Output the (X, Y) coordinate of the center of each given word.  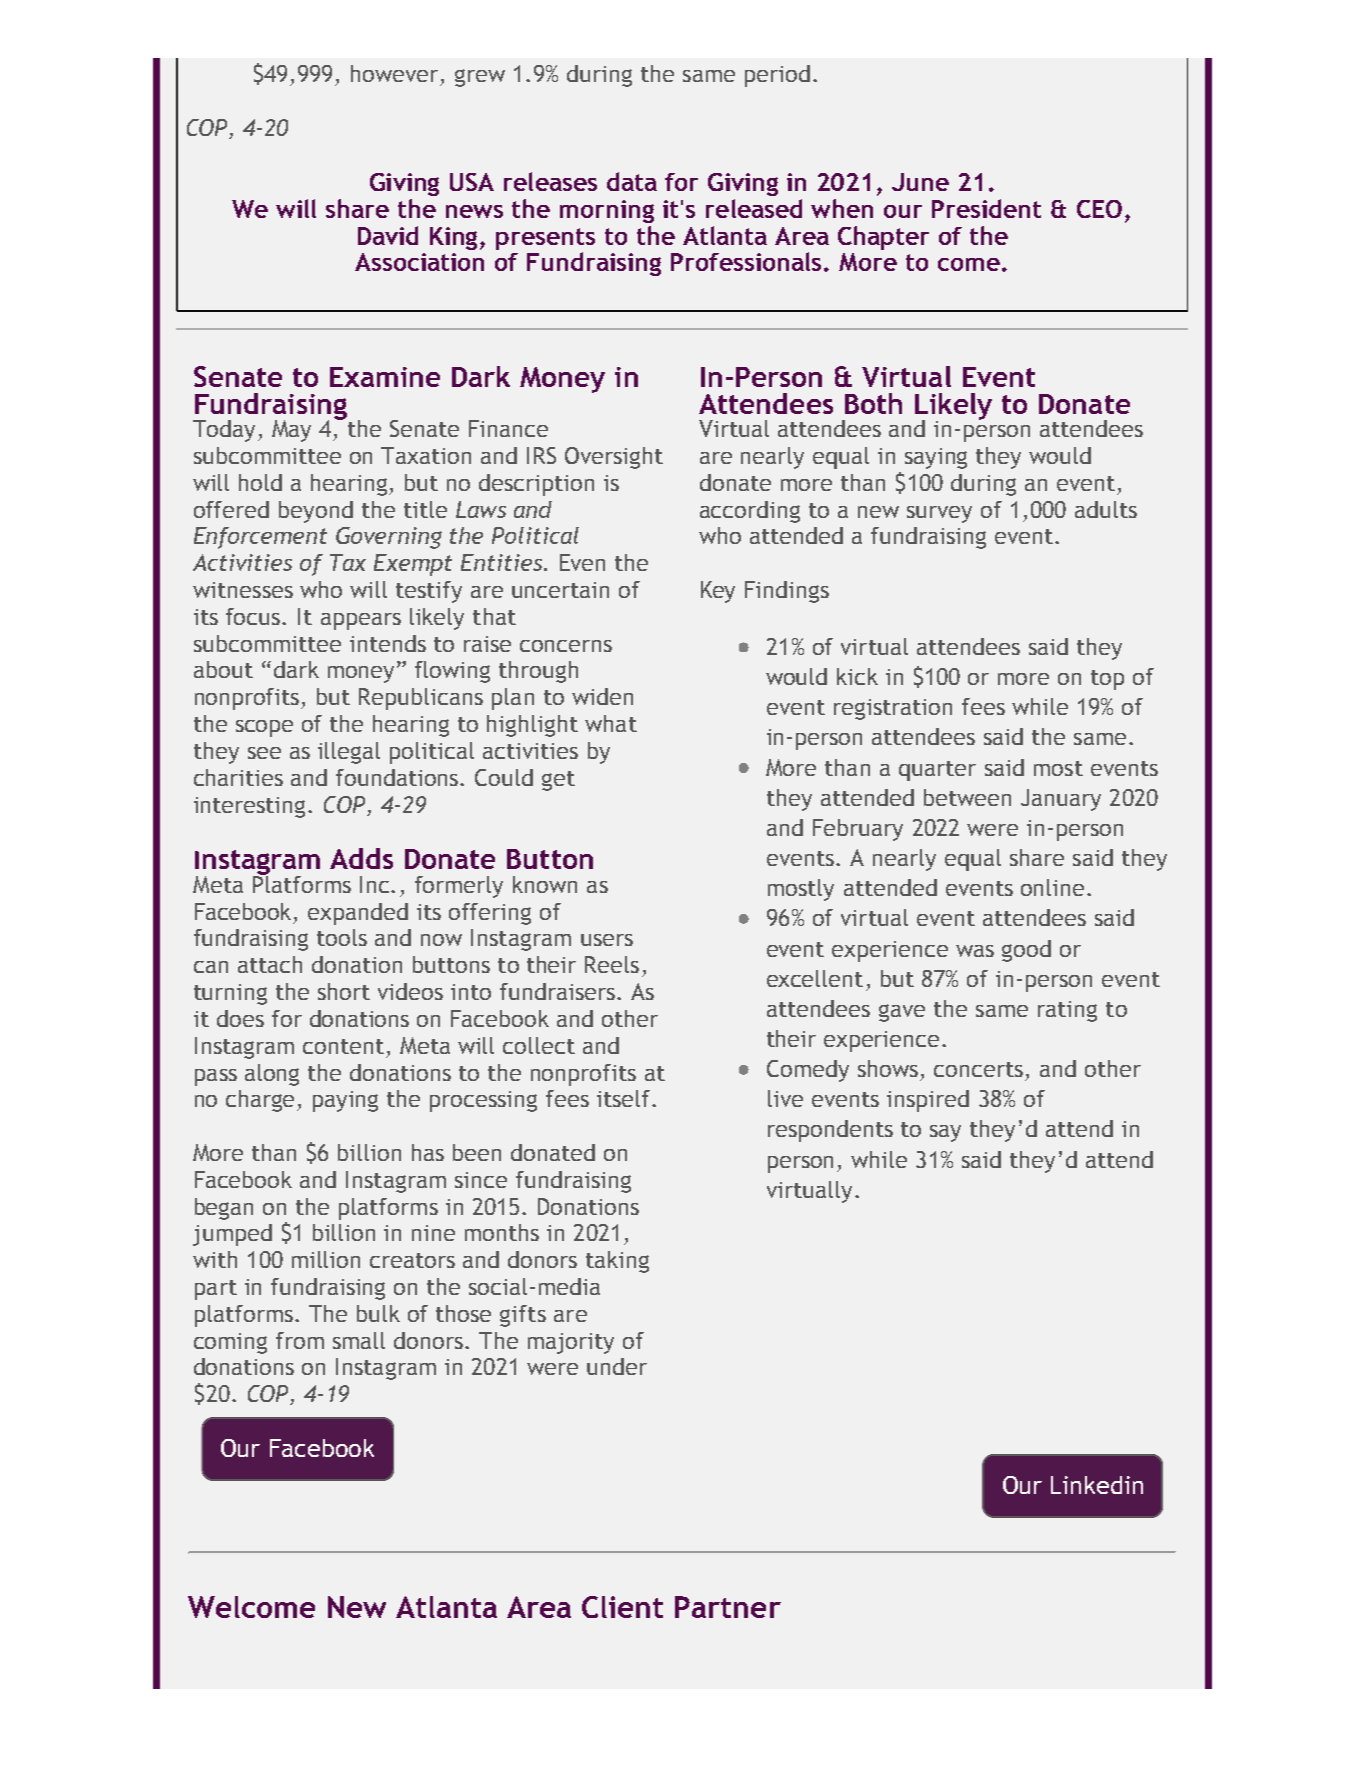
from (300, 1340)
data (632, 181)
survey (939, 514)
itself (625, 1098)
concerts (978, 1069)
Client (622, 1607)
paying (345, 1101)
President (986, 208)
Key (718, 592)
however (394, 73)
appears (361, 621)
